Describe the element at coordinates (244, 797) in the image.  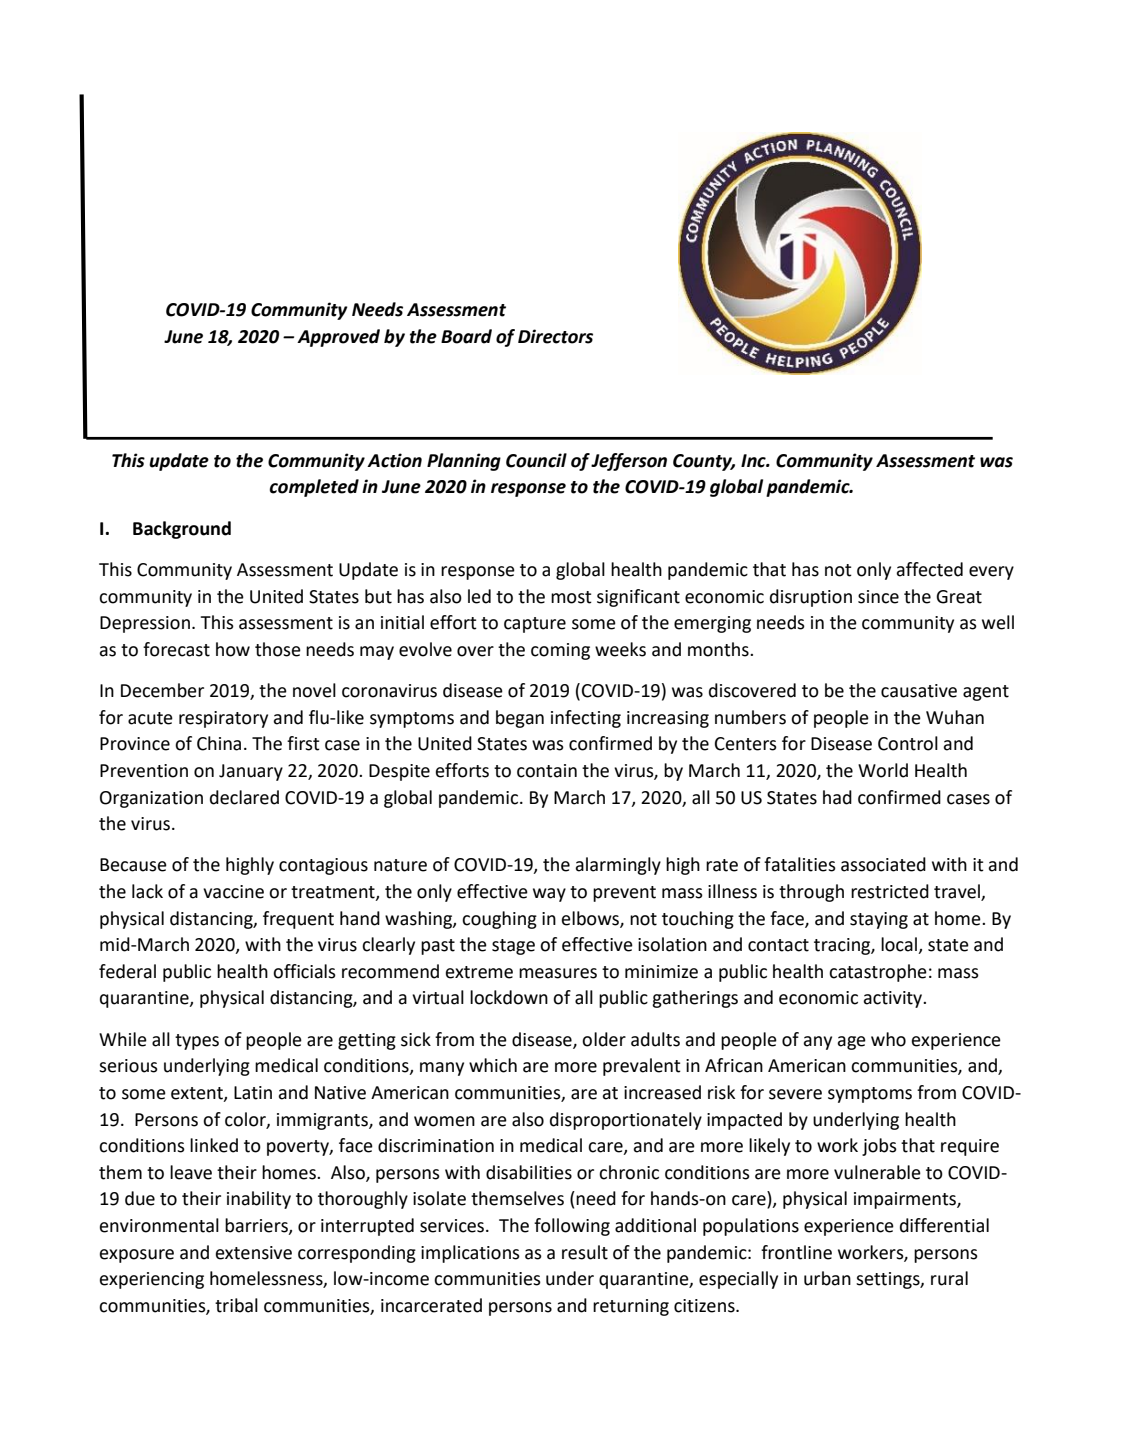
I see `declared` at that location.
